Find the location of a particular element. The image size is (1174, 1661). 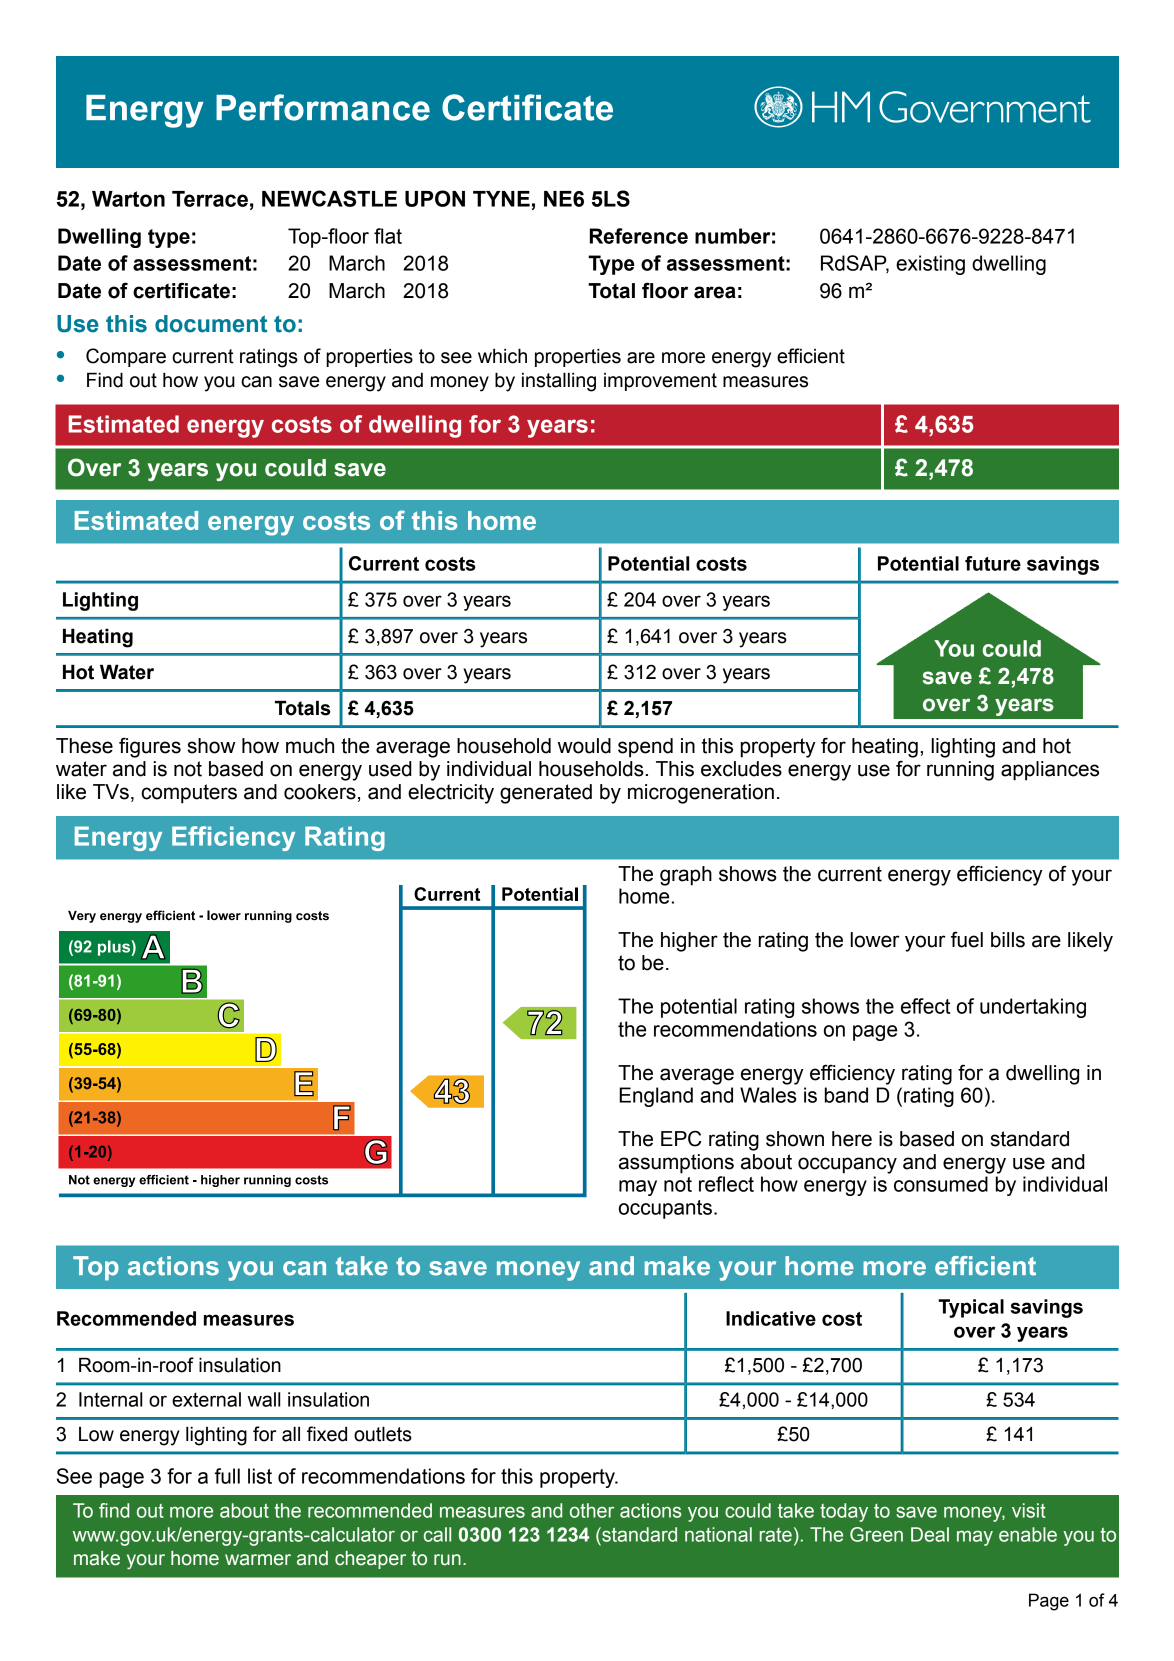

TYNE is located at coordinates (501, 199).
